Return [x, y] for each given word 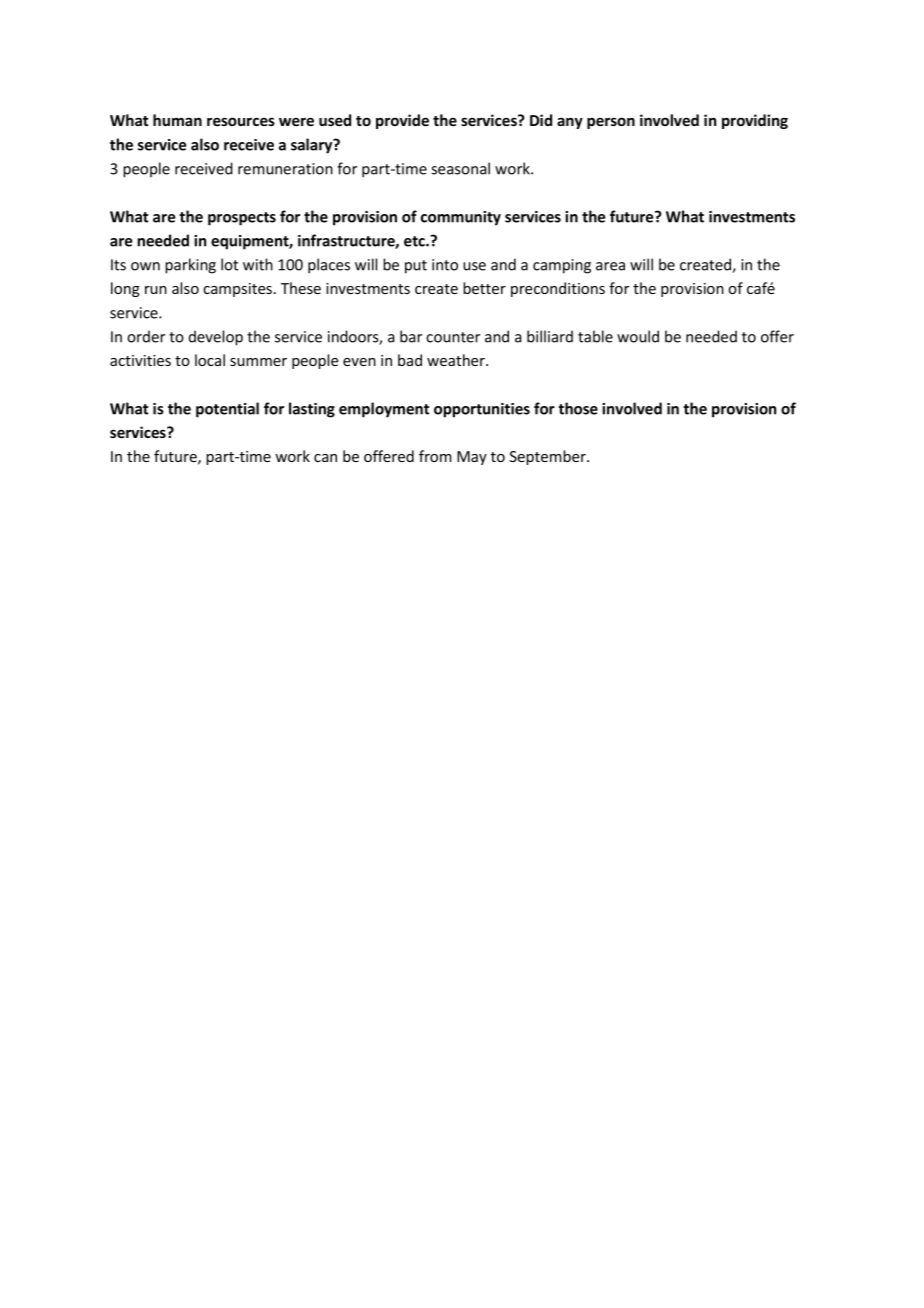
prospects [242, 219]
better [484, 288]
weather [457, 360]
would [638, 336]
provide [402, 121]
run [156, 290]
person [611, 123]
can [325, 458]
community [461, 218]
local [210, 360]
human [177, 120]
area [610, 266]
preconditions [558, 289]
